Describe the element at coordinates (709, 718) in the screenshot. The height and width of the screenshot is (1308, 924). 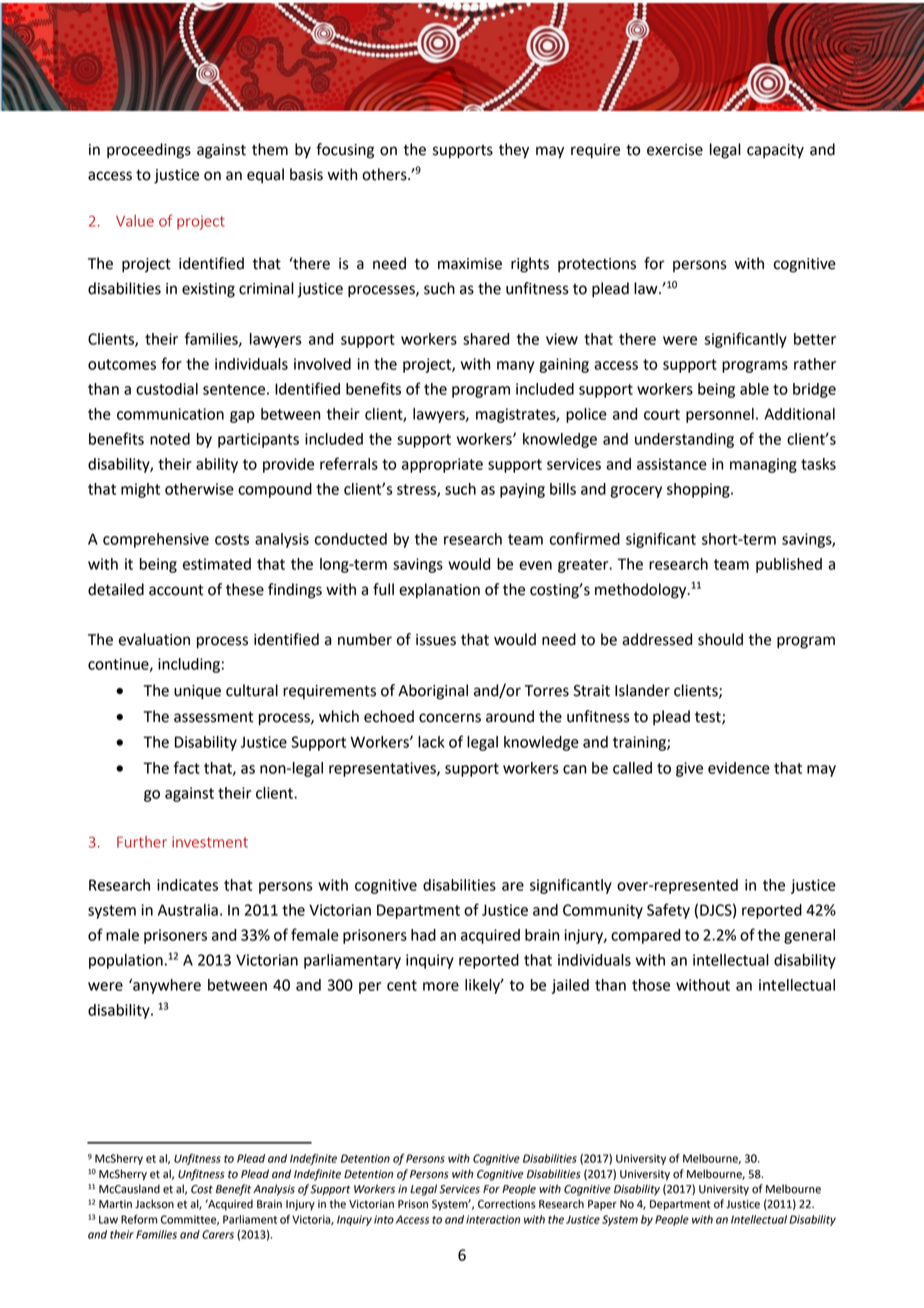
I see `test` at that location.
